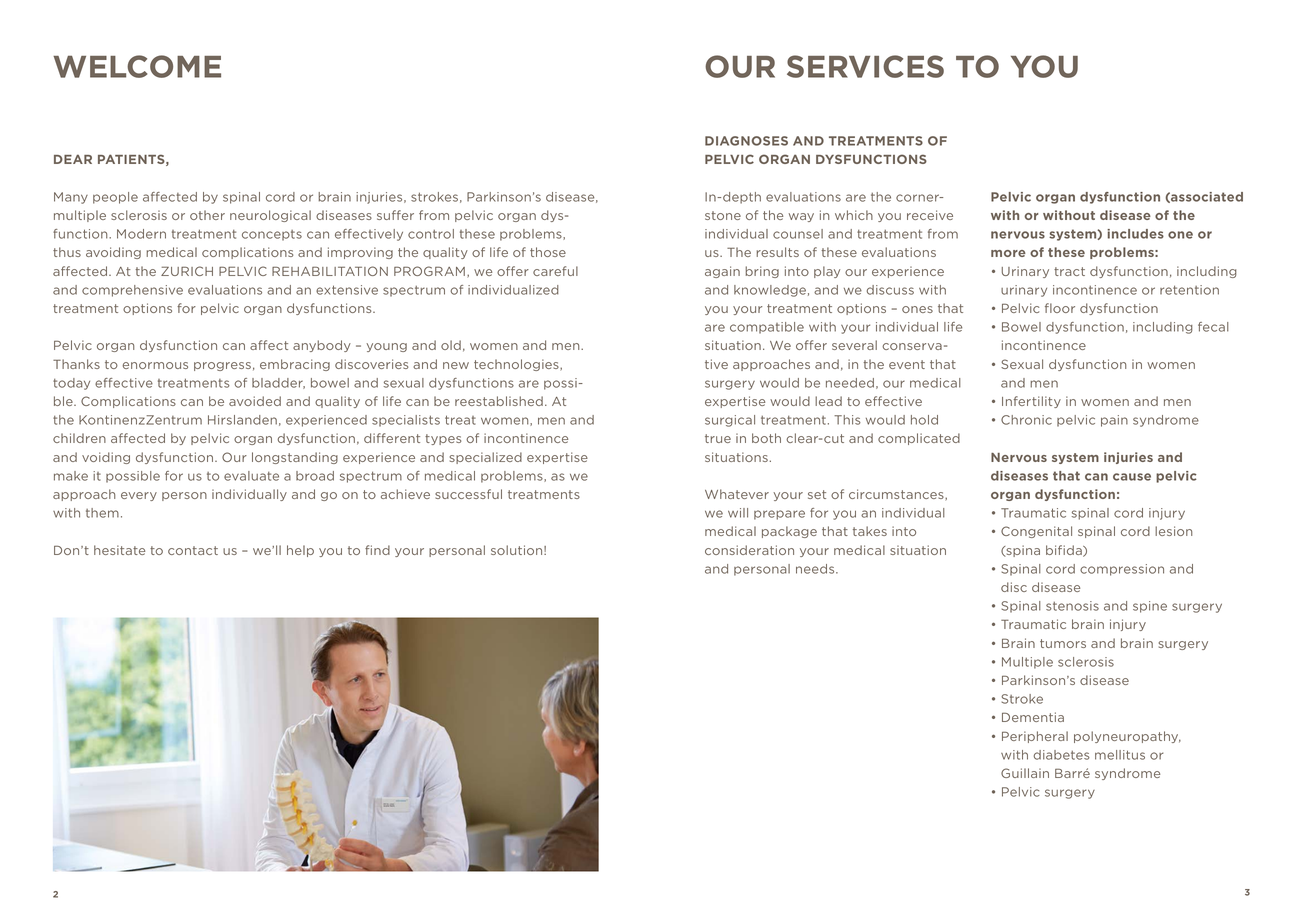 The image size is (1303, 924). What do you see at coordinates (272, 235) in the screenshot?
I see `concepts` at bounding box center [272, 235].
